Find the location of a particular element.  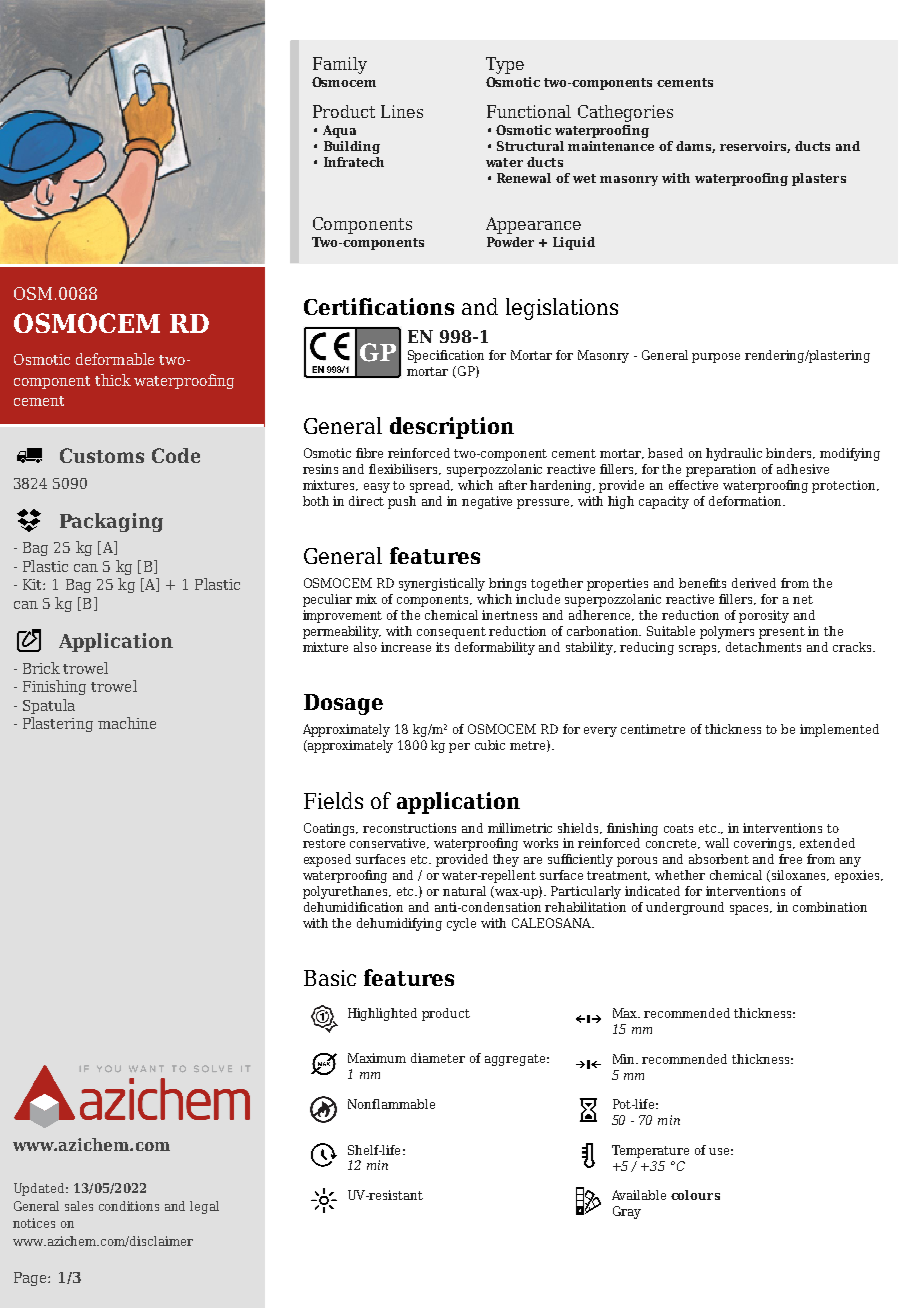

coverings is located at coordinates (764, 844).
